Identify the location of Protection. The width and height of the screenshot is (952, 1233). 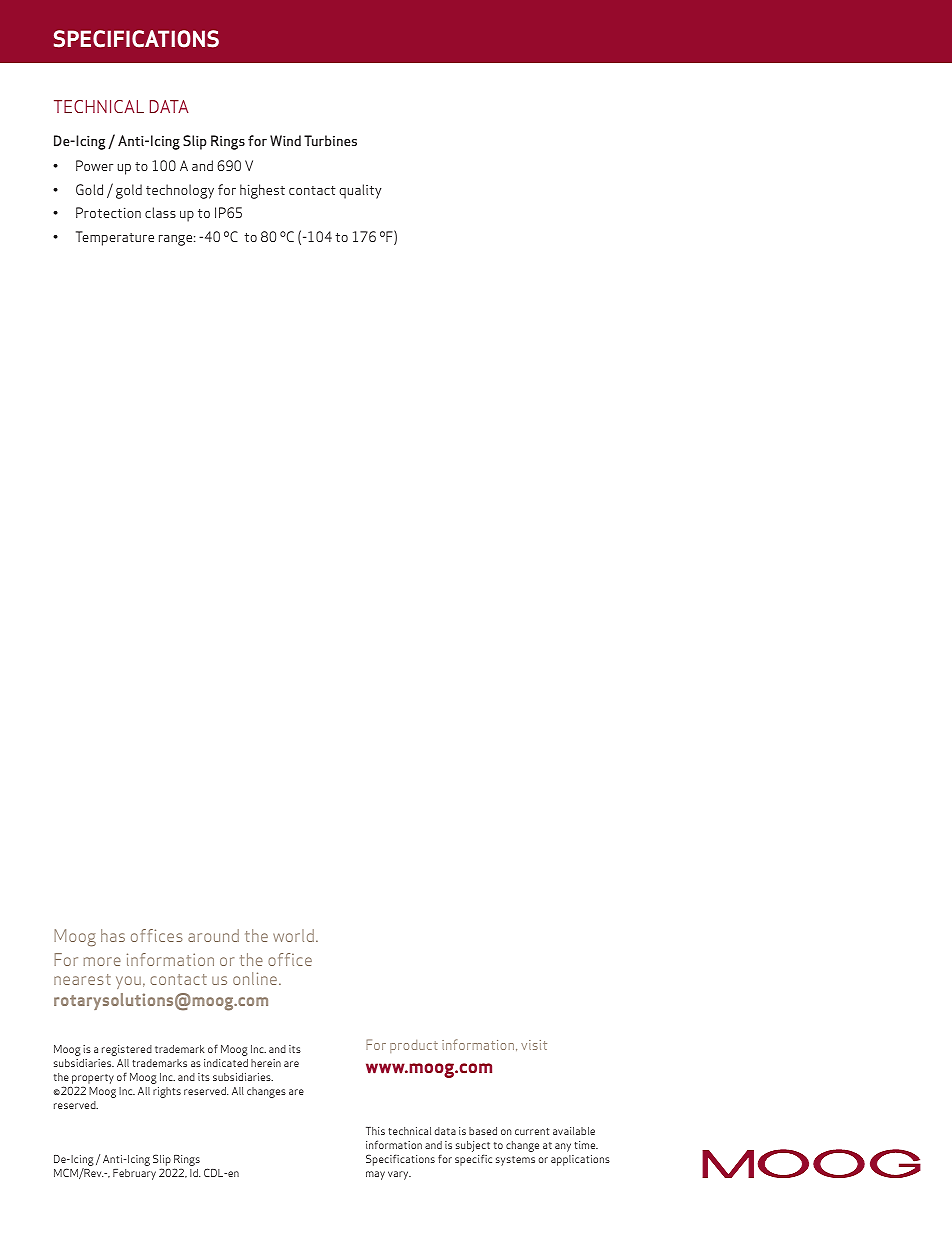
(108, 212).
